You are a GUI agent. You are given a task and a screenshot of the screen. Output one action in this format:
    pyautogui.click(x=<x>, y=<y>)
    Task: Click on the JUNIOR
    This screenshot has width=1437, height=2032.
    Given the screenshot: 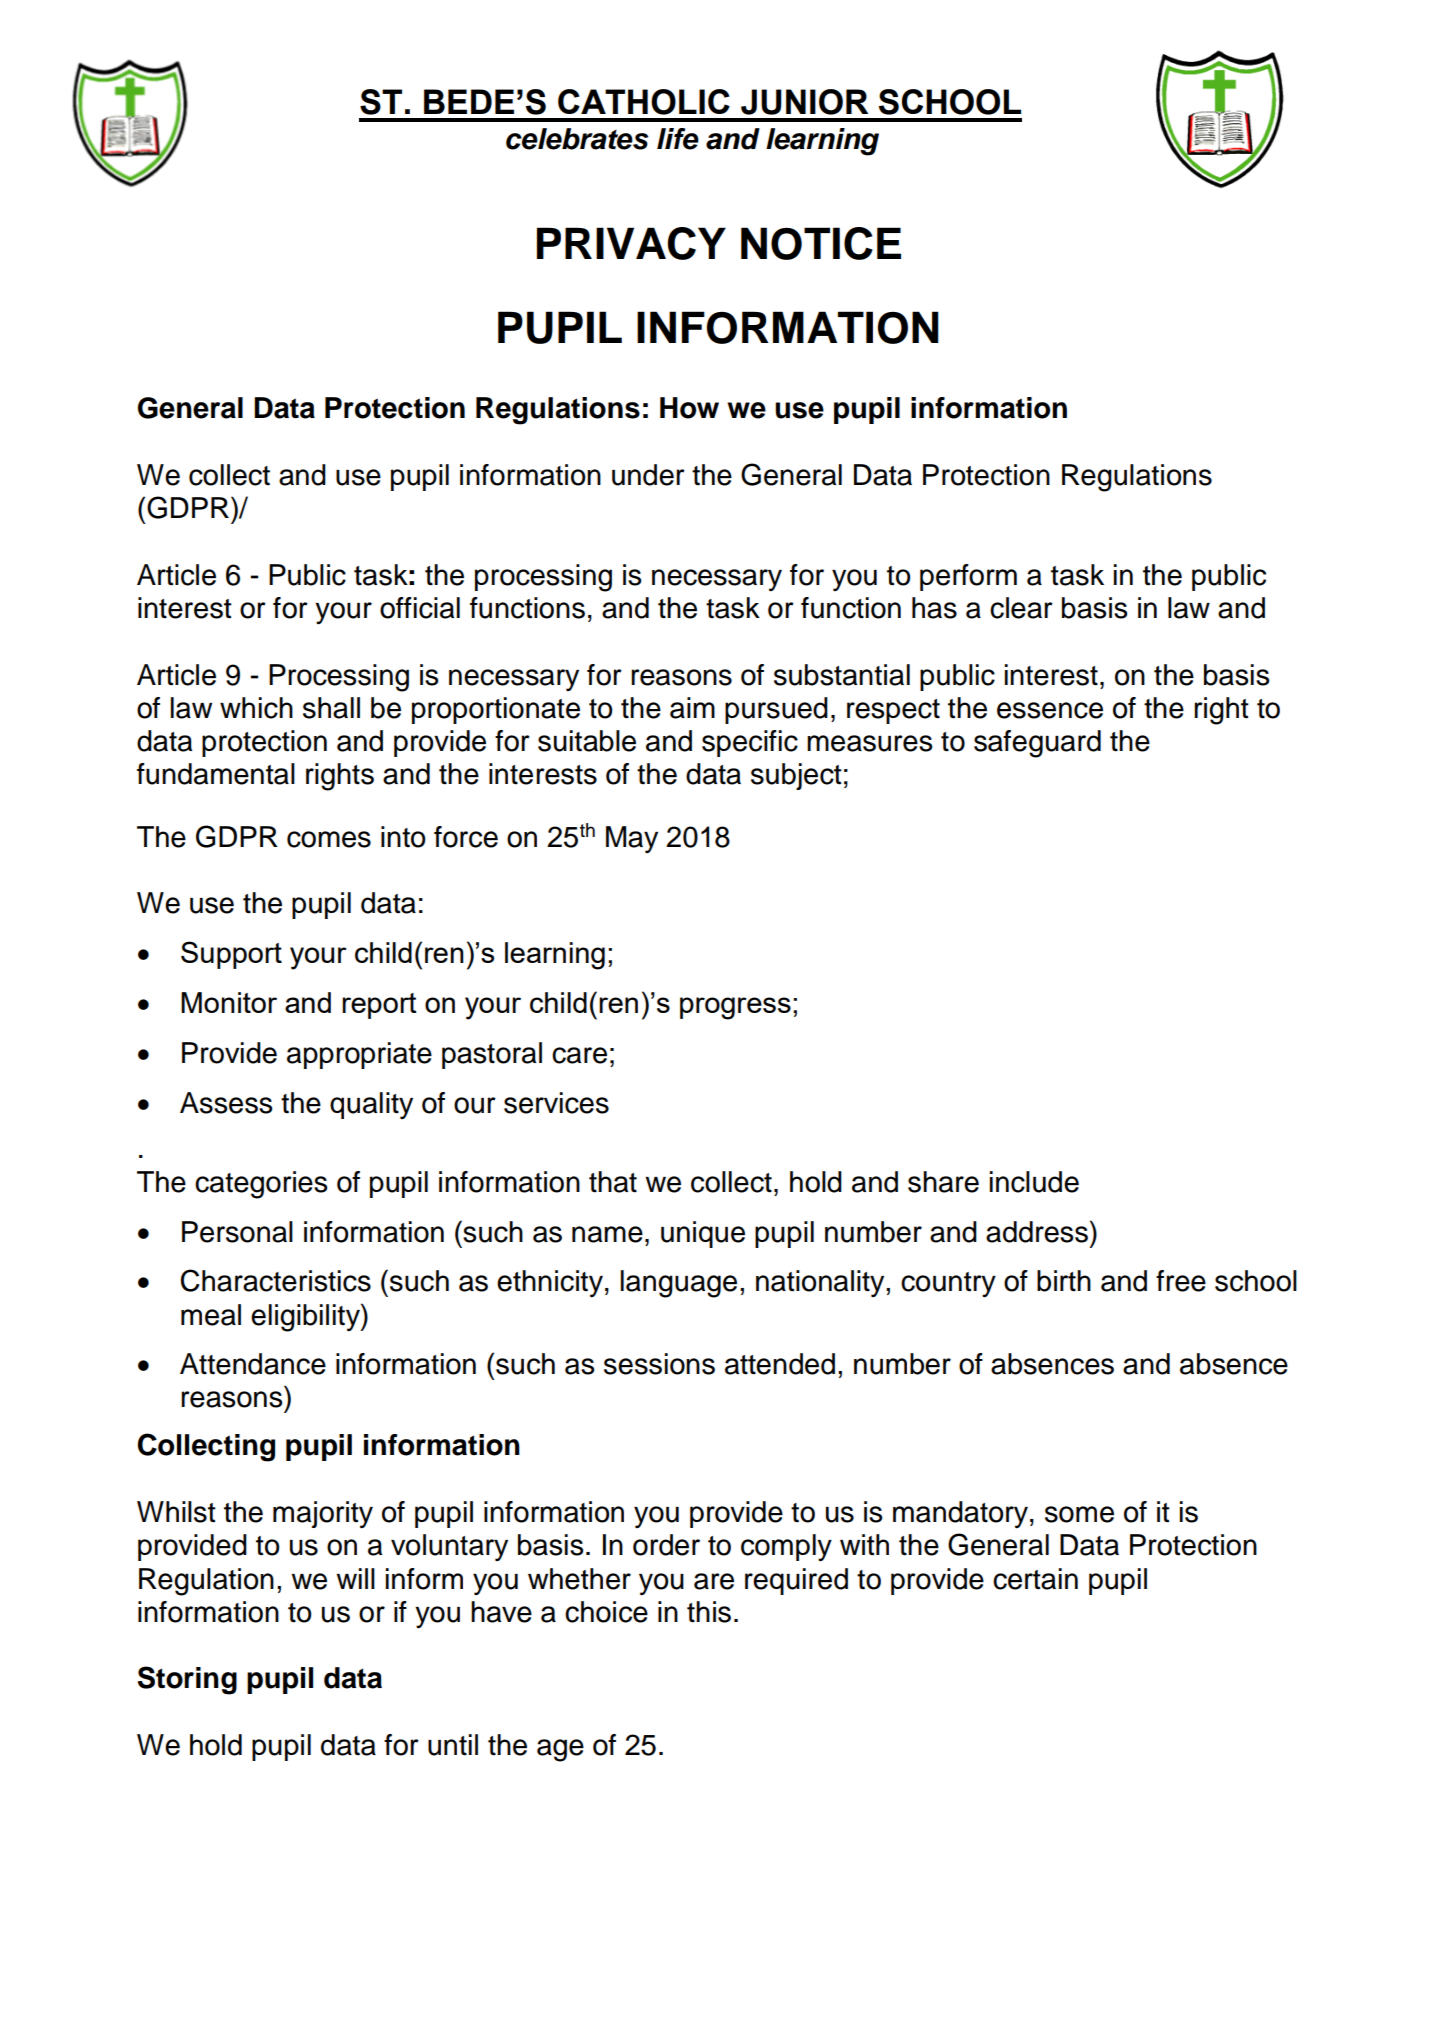 What is the action you would take?
    pyautogui.click(x=804, y=102)
